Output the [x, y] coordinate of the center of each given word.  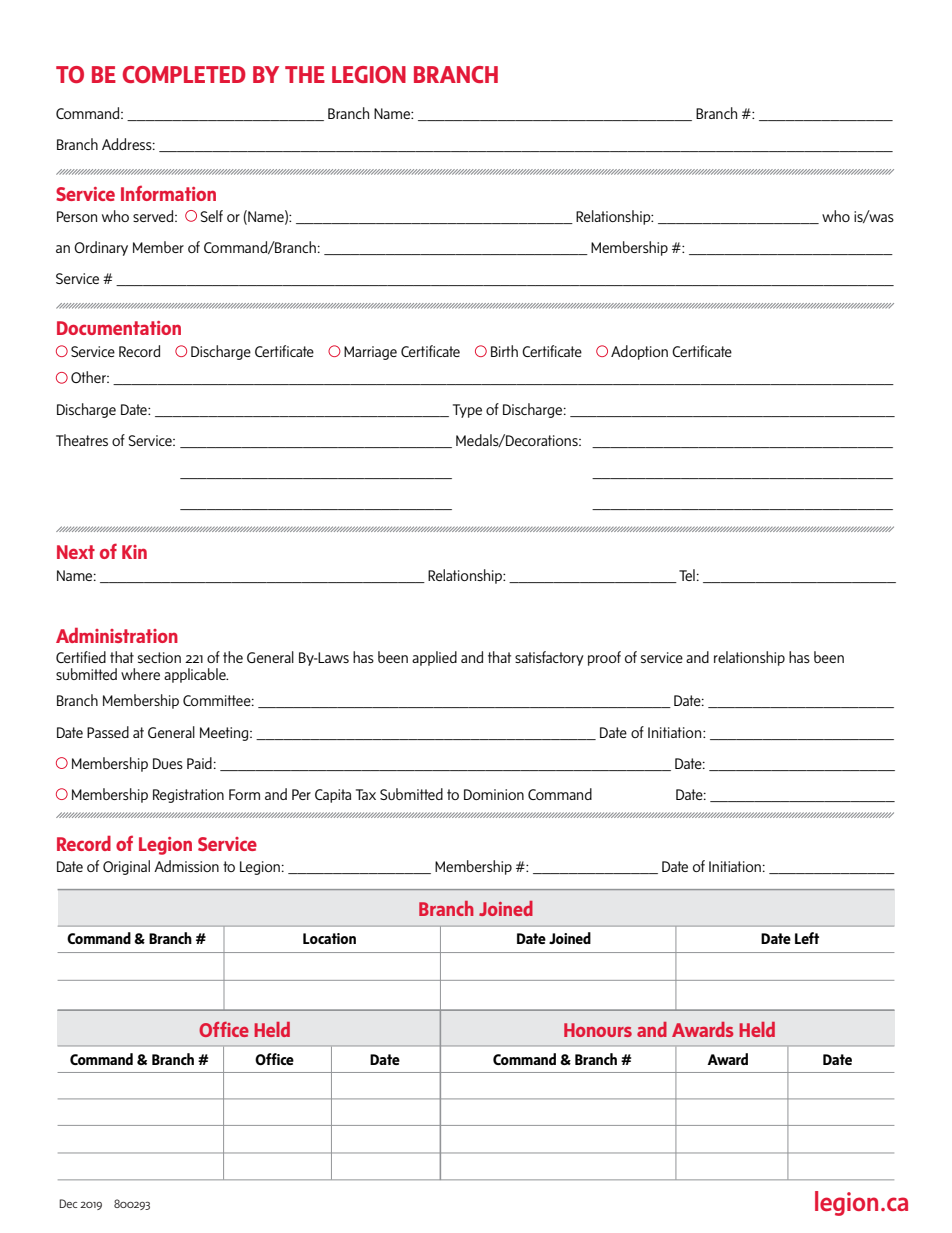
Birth [504, 351]
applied [434, 658]
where [140, 674]
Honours [598, 1030]
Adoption [639, 352]
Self [211, 216]
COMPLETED [184, 74]
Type [467, 411]
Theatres [82, 440]
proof [604, 658]
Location [329, 938]
